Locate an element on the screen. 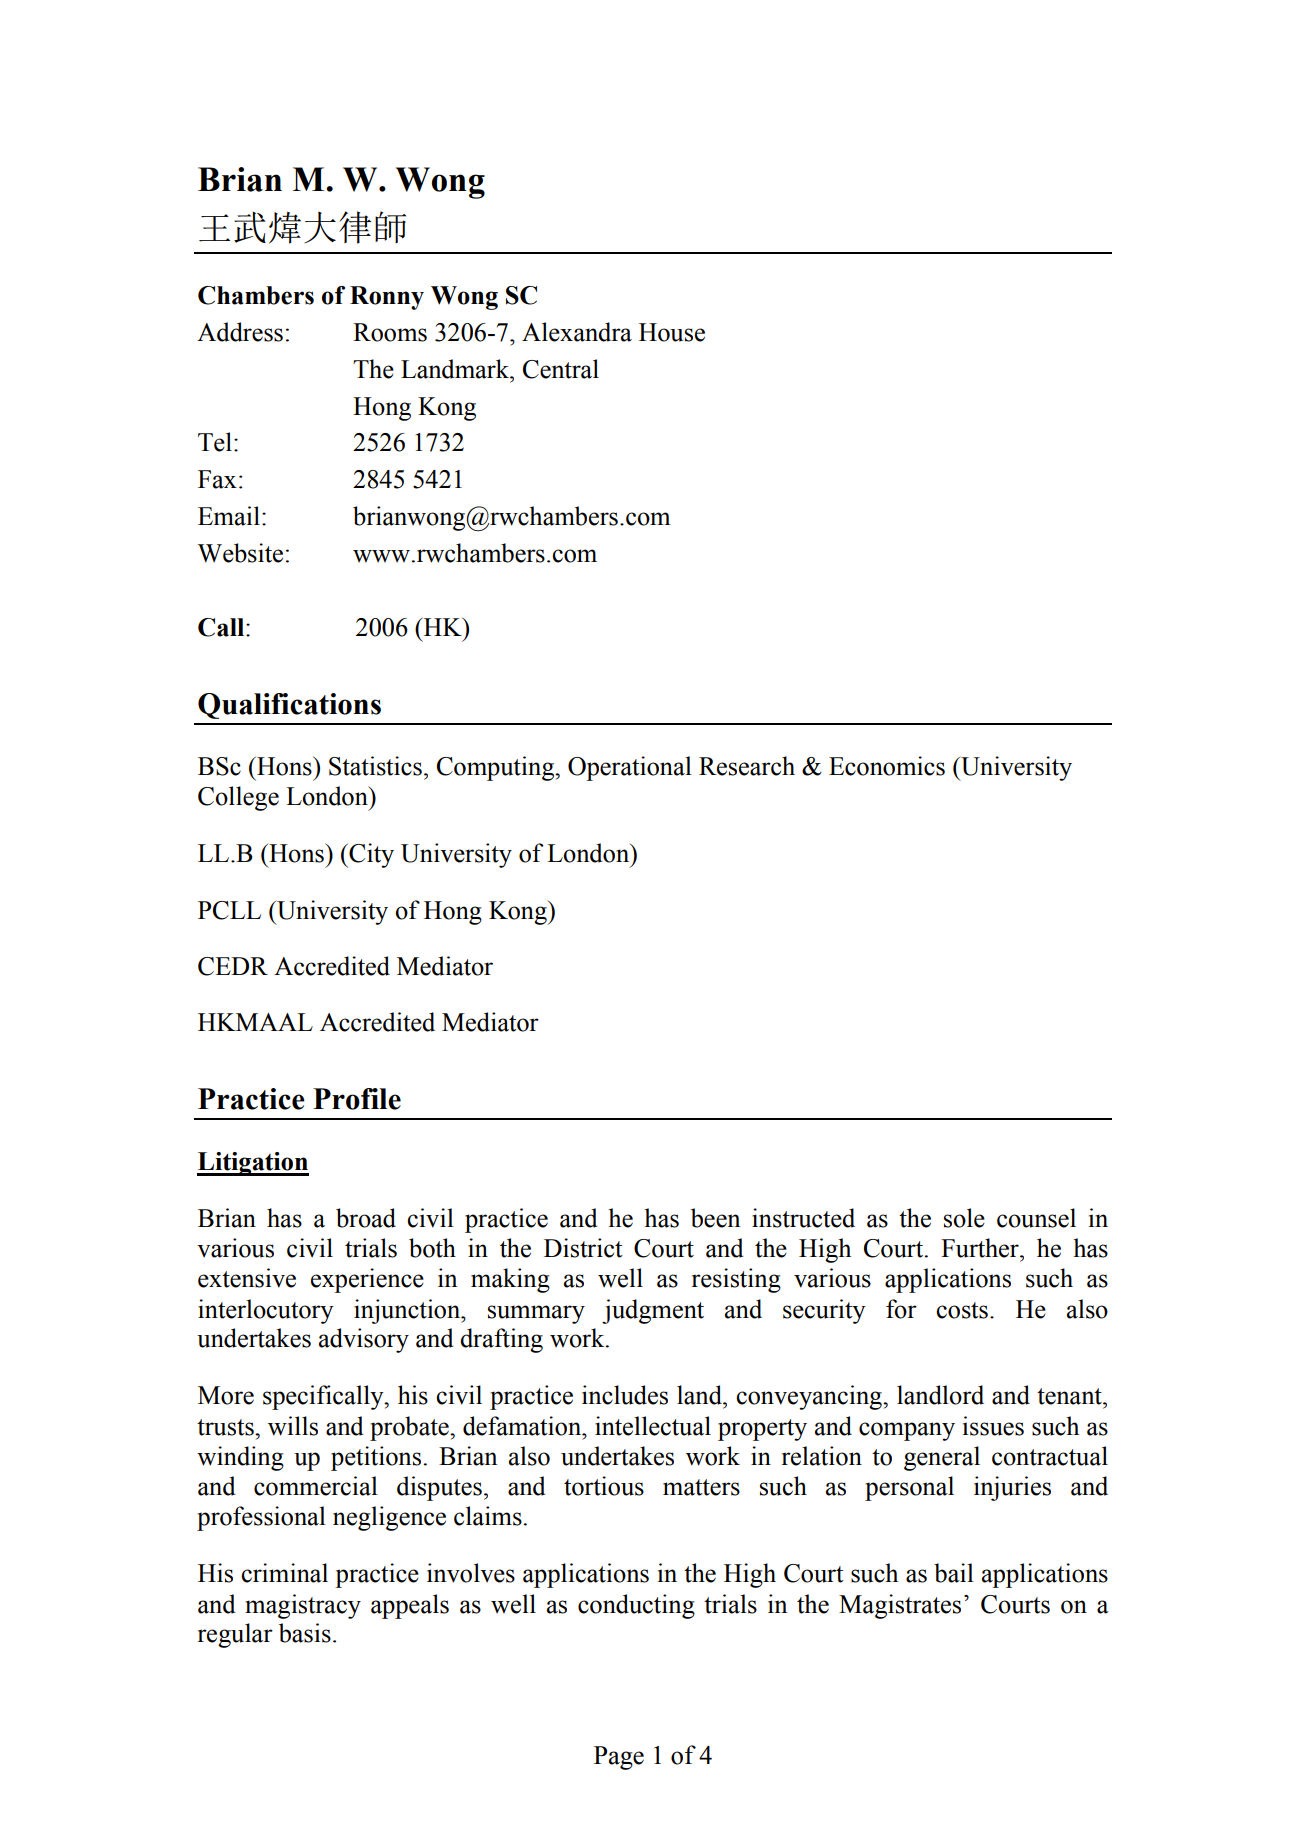 The image size is (1306, 1848). Further is located at coordinates (981, 1248).
